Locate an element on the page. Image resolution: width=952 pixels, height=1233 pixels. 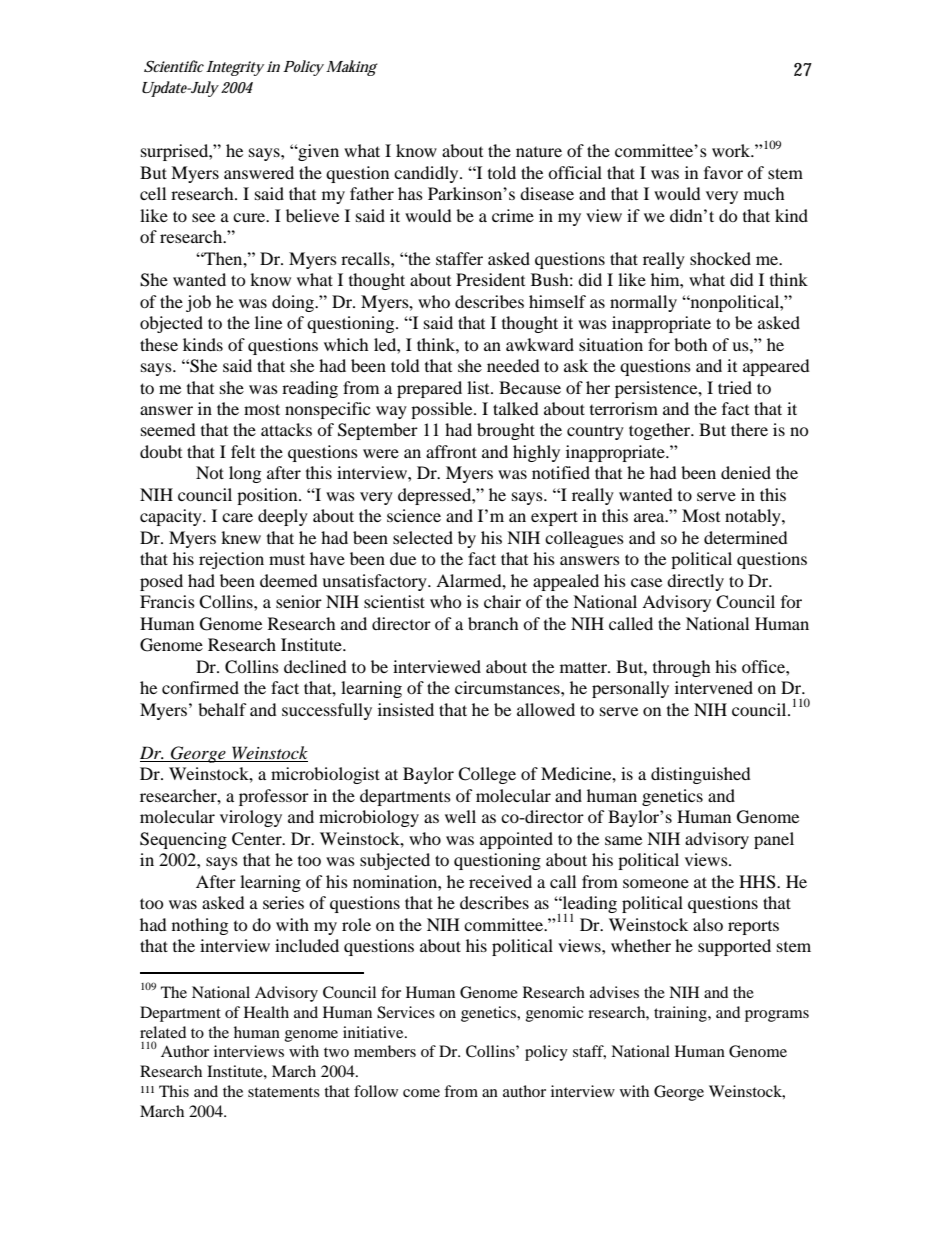
rejection is located at coordinates (231, 560).
